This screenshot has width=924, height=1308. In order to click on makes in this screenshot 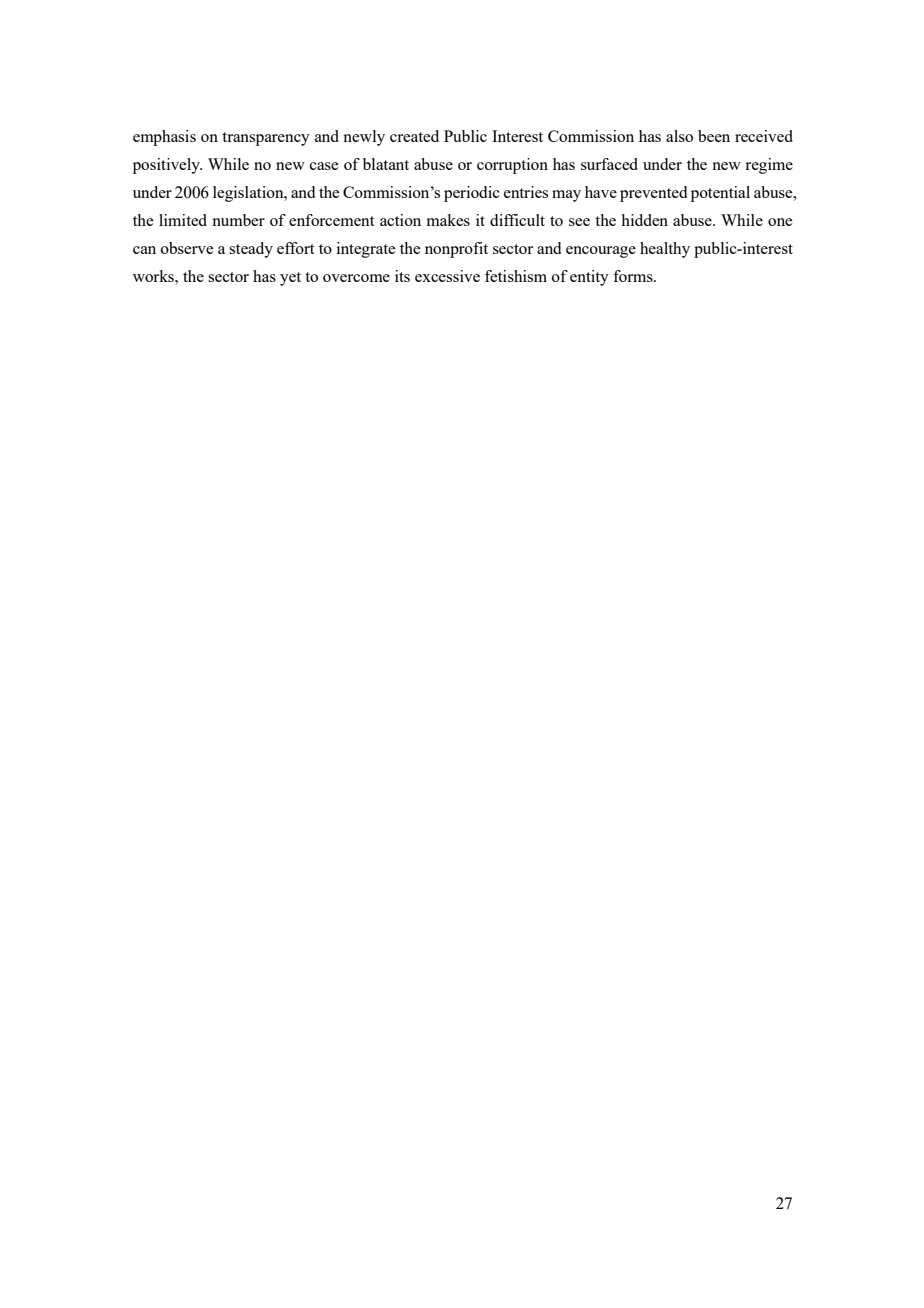, I will do `click(448, 220)`.
